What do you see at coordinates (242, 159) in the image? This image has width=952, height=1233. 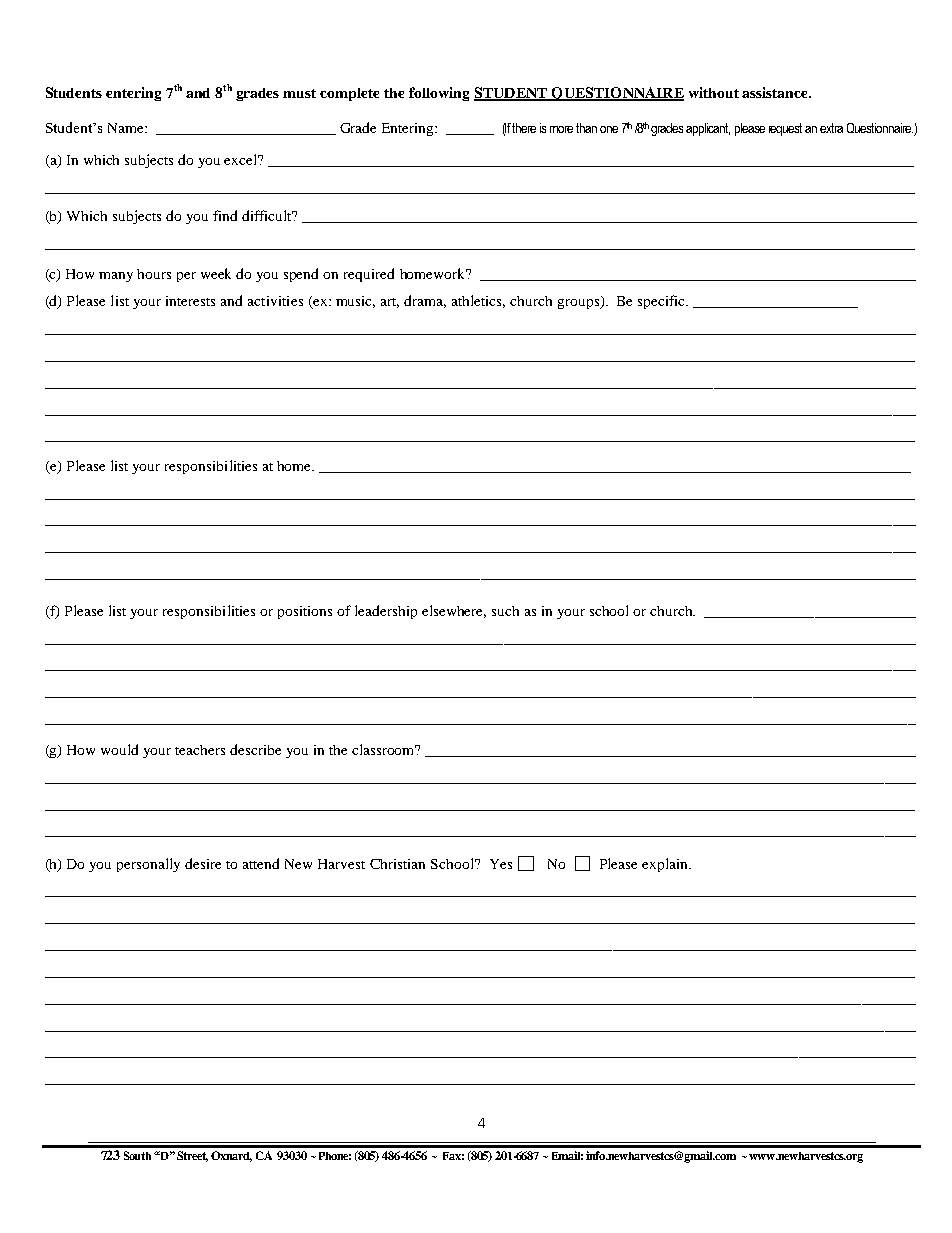 I see `excel` at bounding box center [242, 159].
